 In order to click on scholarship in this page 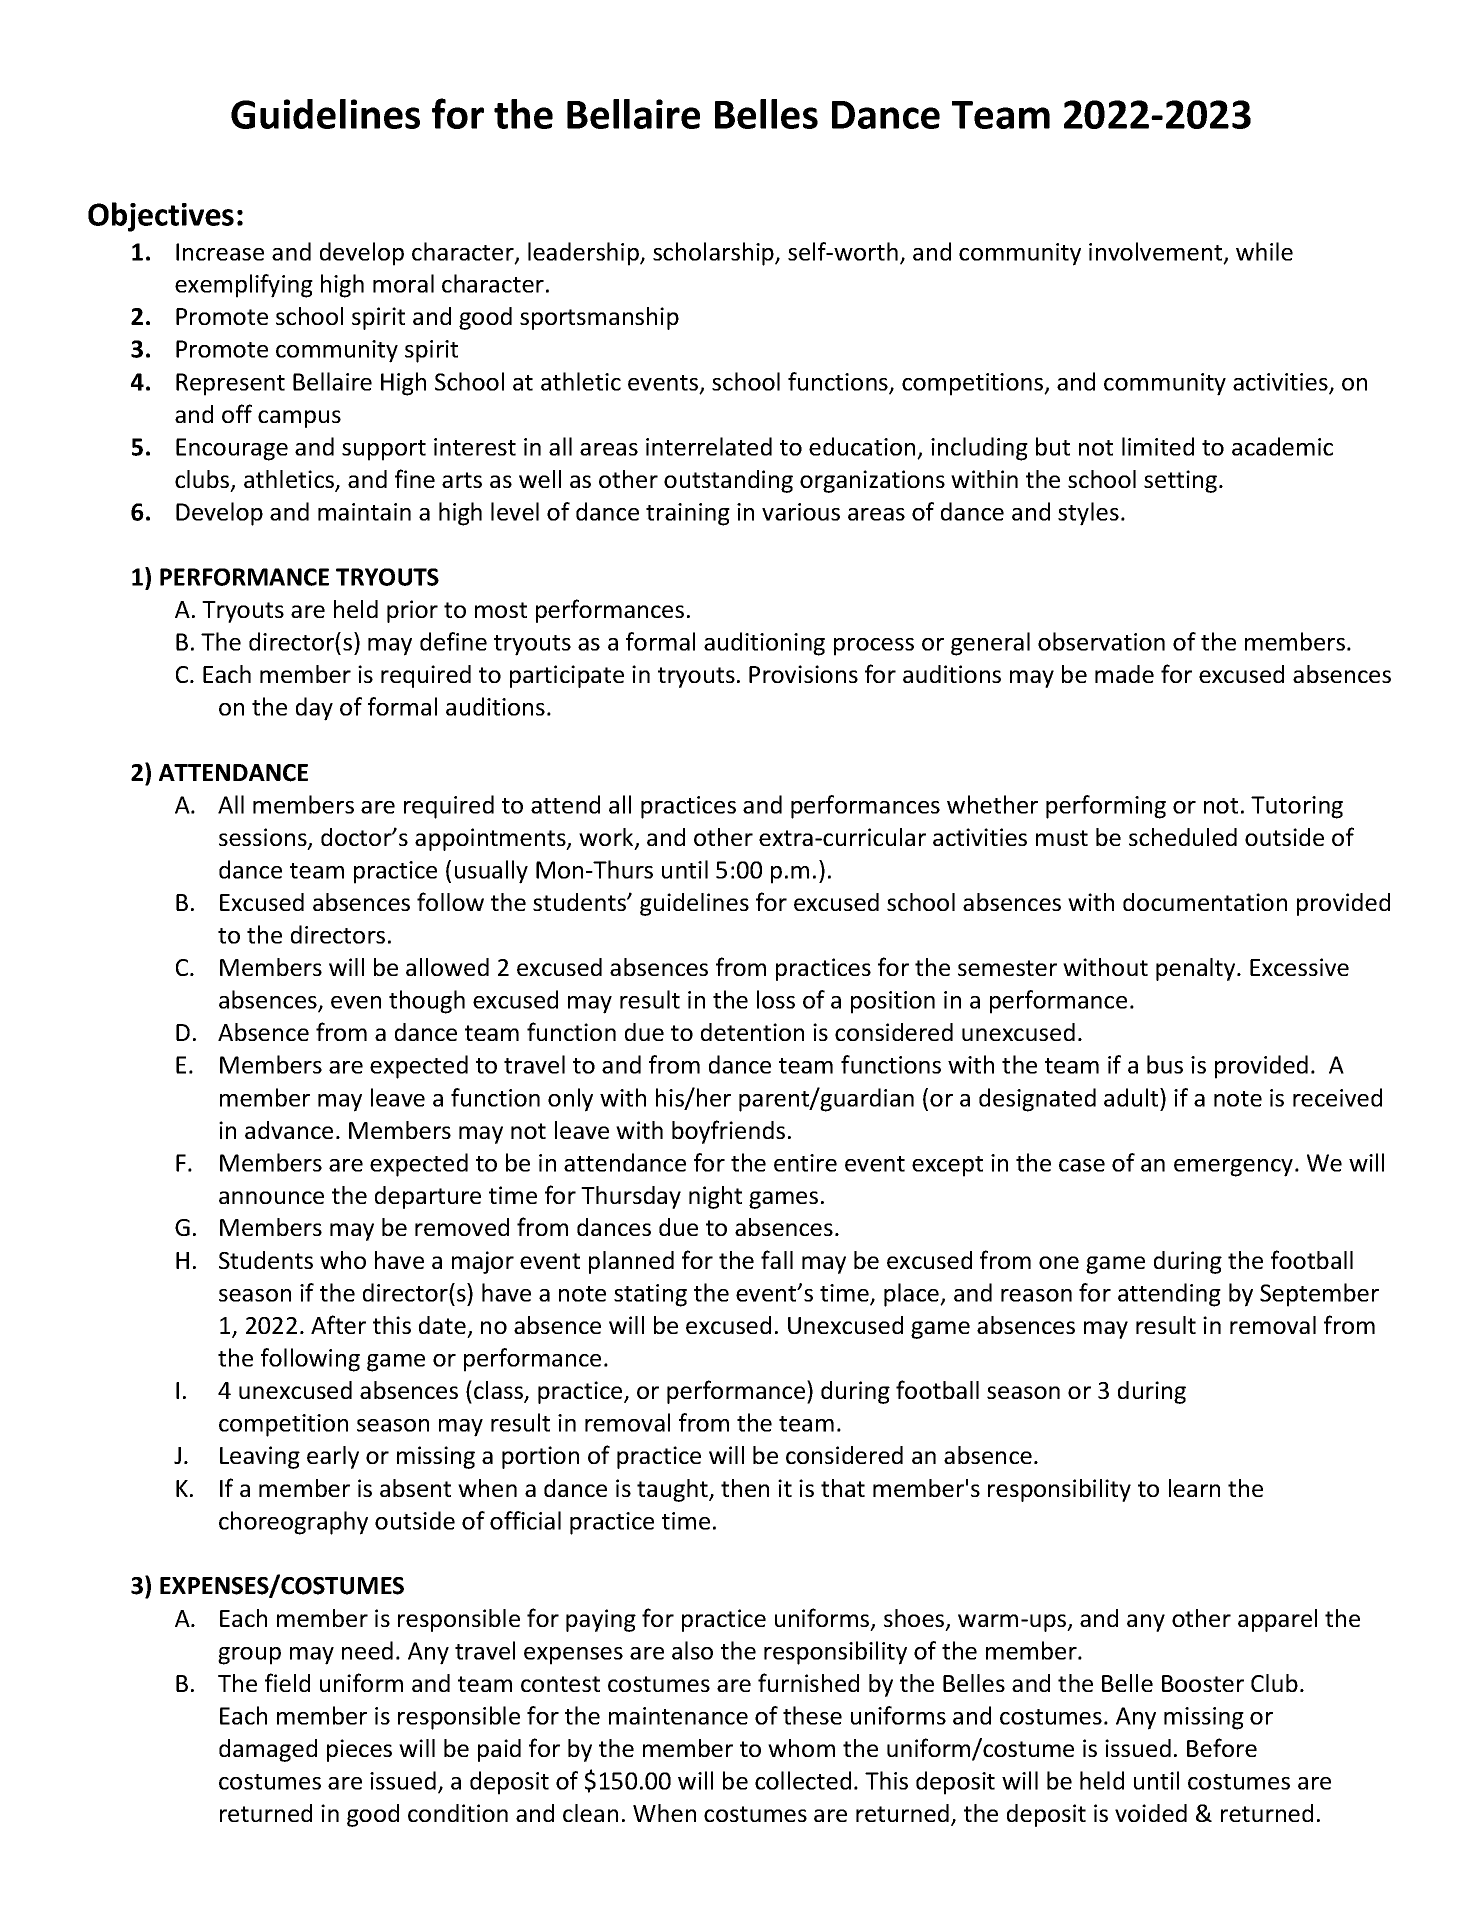, I will do `click(714, 254)`.
